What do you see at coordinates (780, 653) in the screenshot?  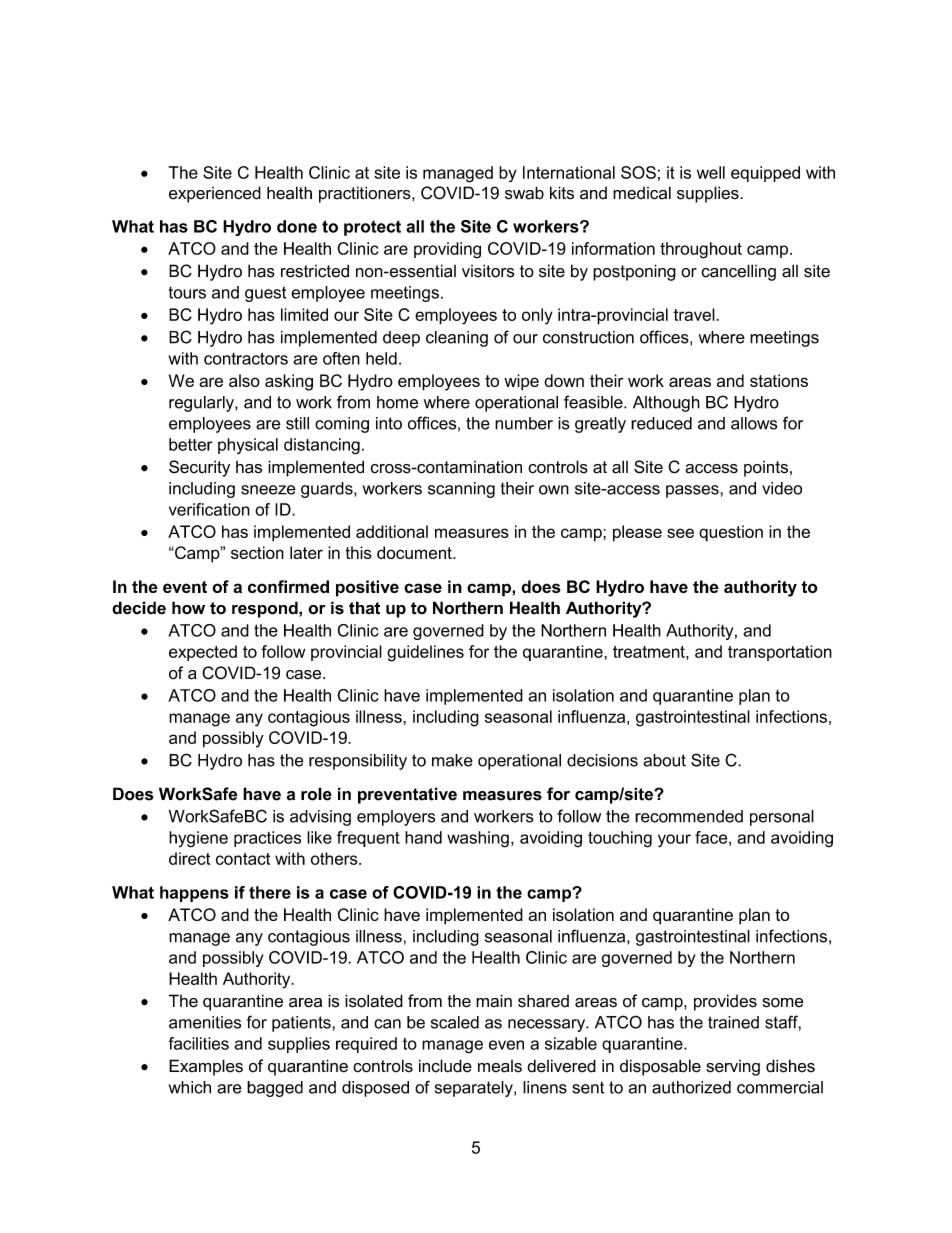 I see `transportation` at bounding box center [780, 653].
